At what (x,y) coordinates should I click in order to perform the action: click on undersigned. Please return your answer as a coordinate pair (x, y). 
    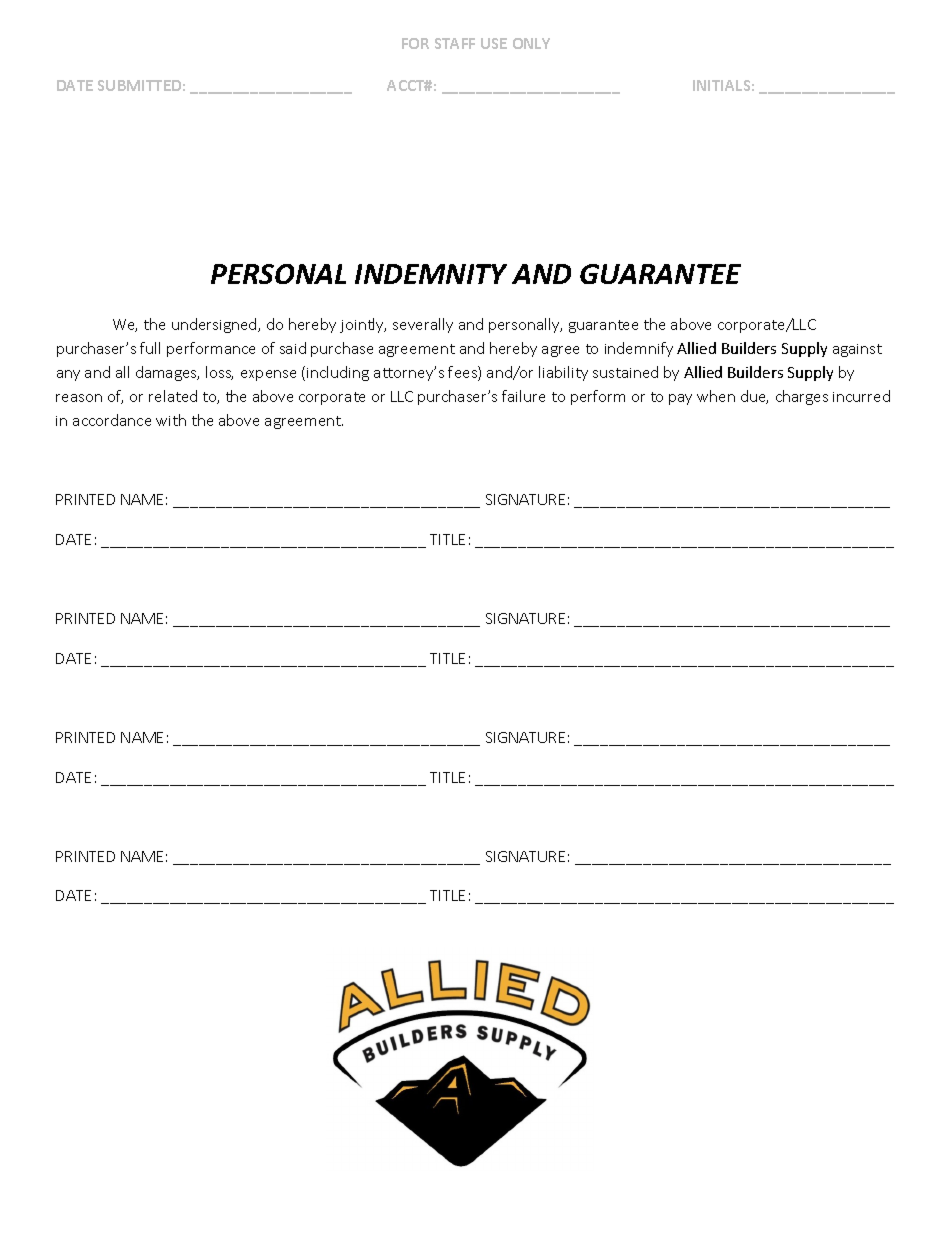
    Looking at the image, I should click on (215, 325).
